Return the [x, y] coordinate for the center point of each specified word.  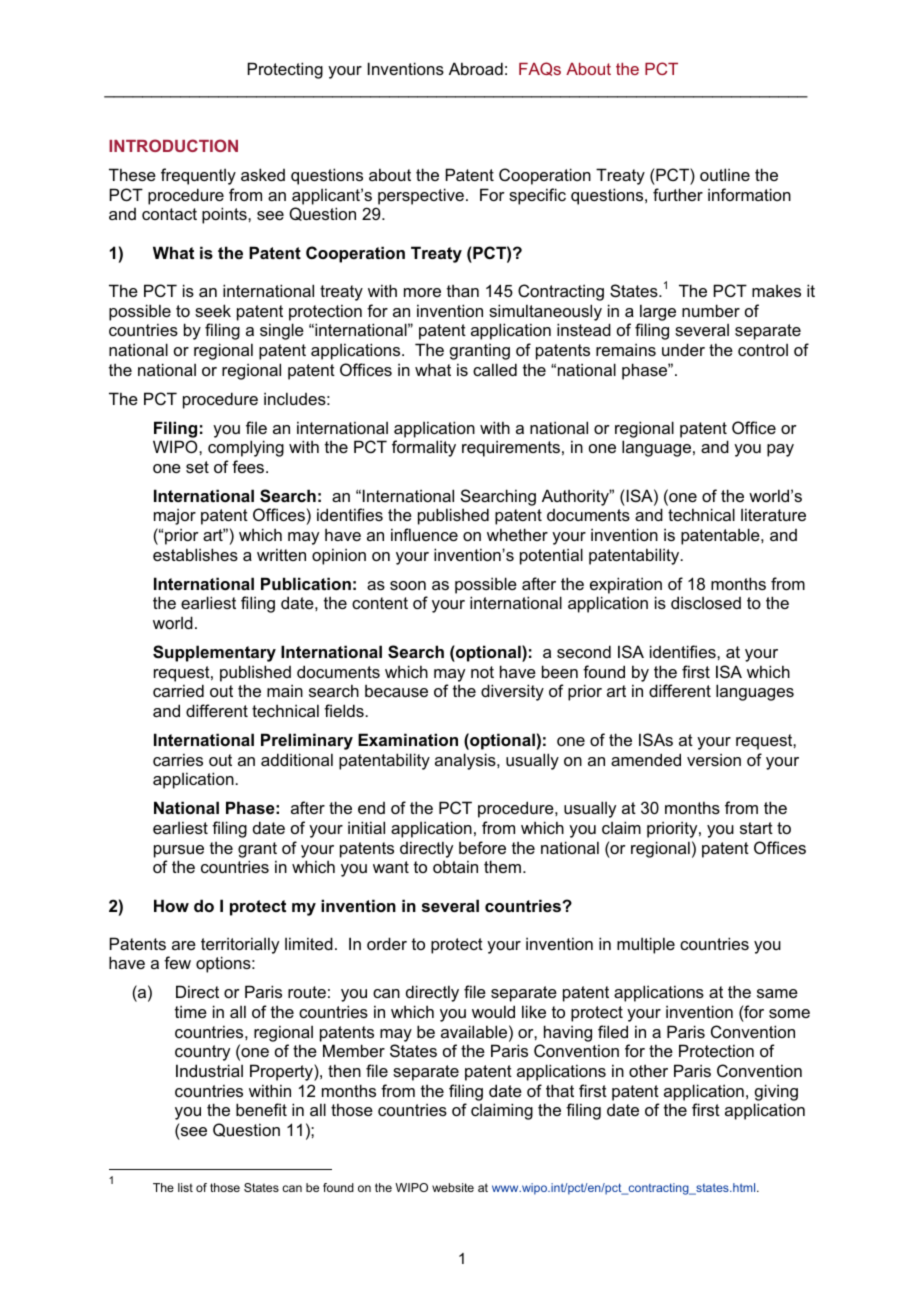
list [185, 1187]
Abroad [476, 68]
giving [776, 1092]
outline [725, 174]
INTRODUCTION [173, 145]
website [453, 1187]
